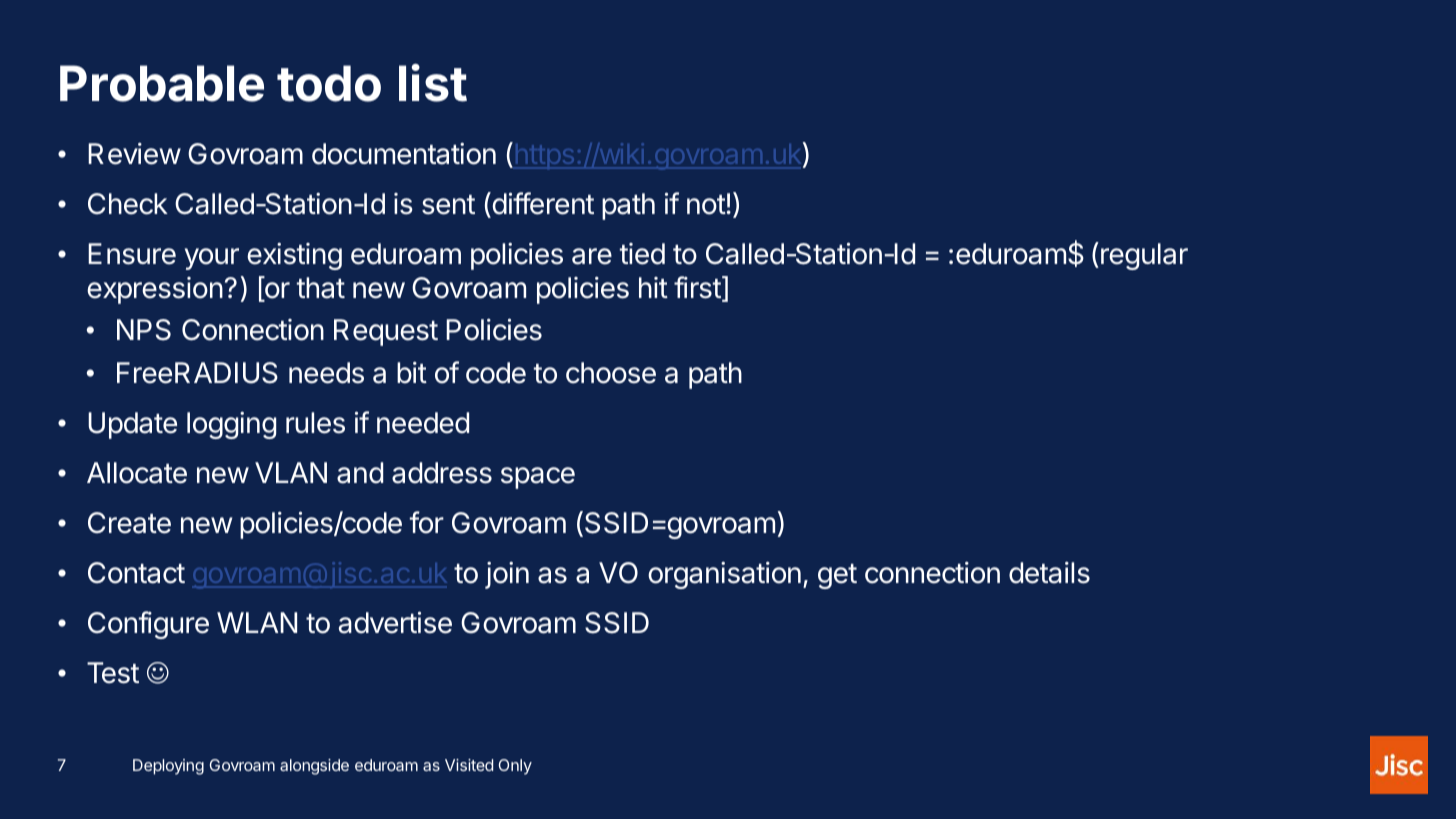 The height and width of the image is (819, 1456). I want to click on organisation, so click(724, 575).
